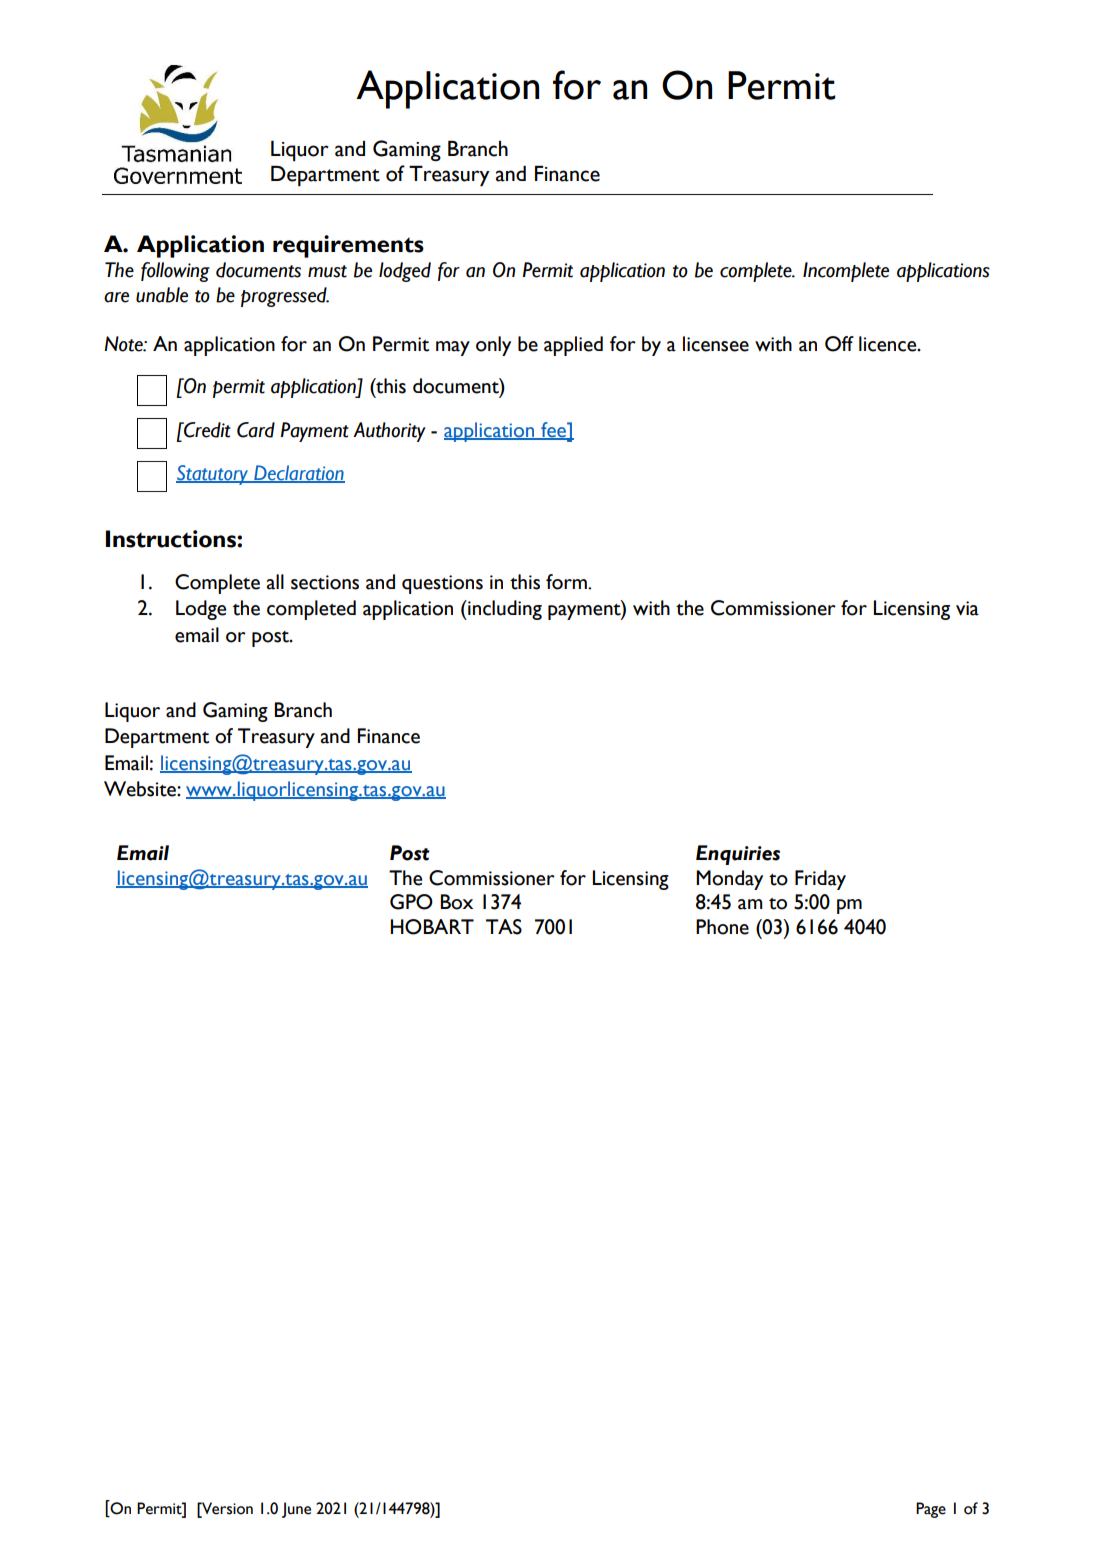  I want to click on form, so click(567, 582).
